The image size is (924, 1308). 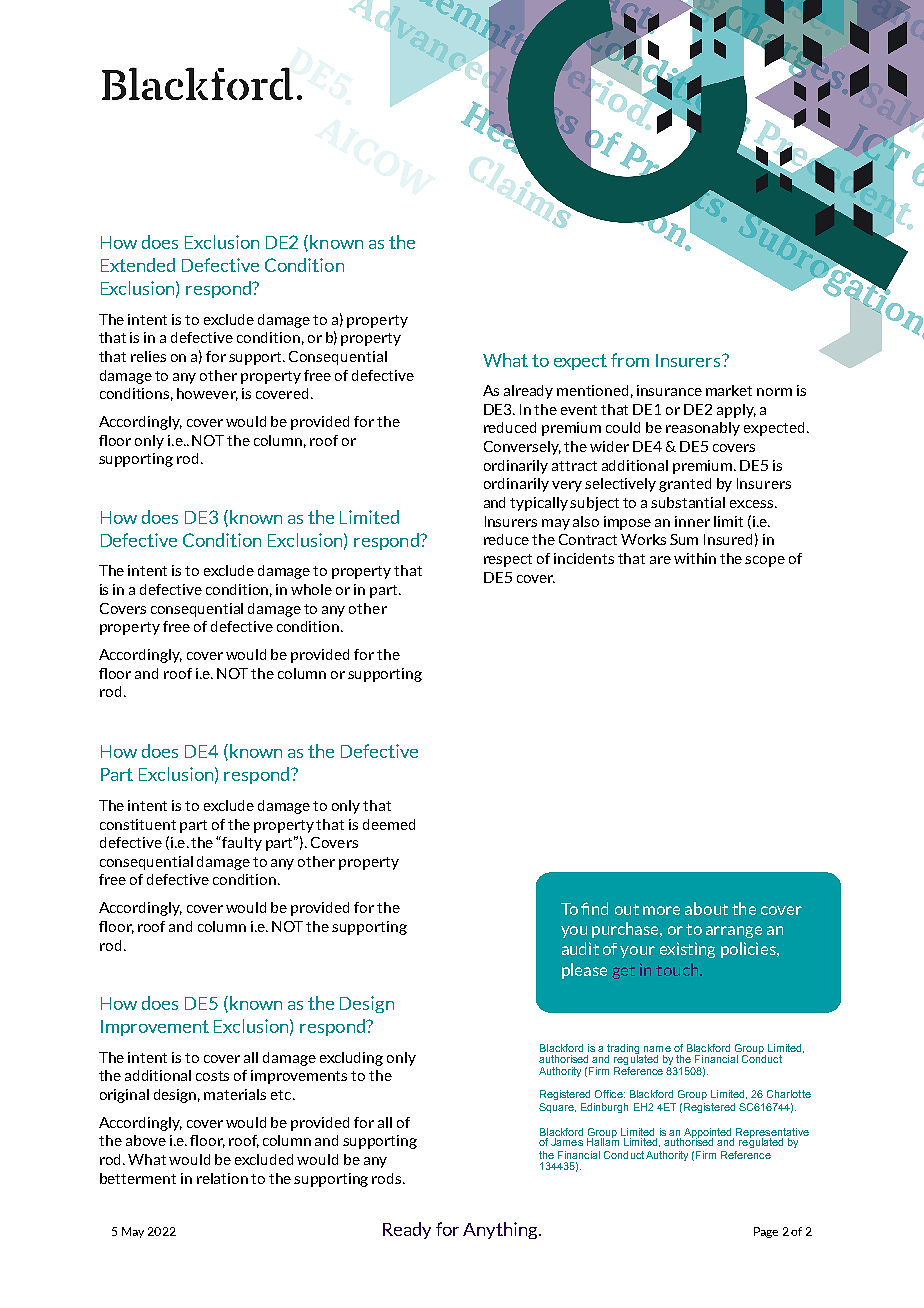 I want to click on from, so click(x=630, y=360).
